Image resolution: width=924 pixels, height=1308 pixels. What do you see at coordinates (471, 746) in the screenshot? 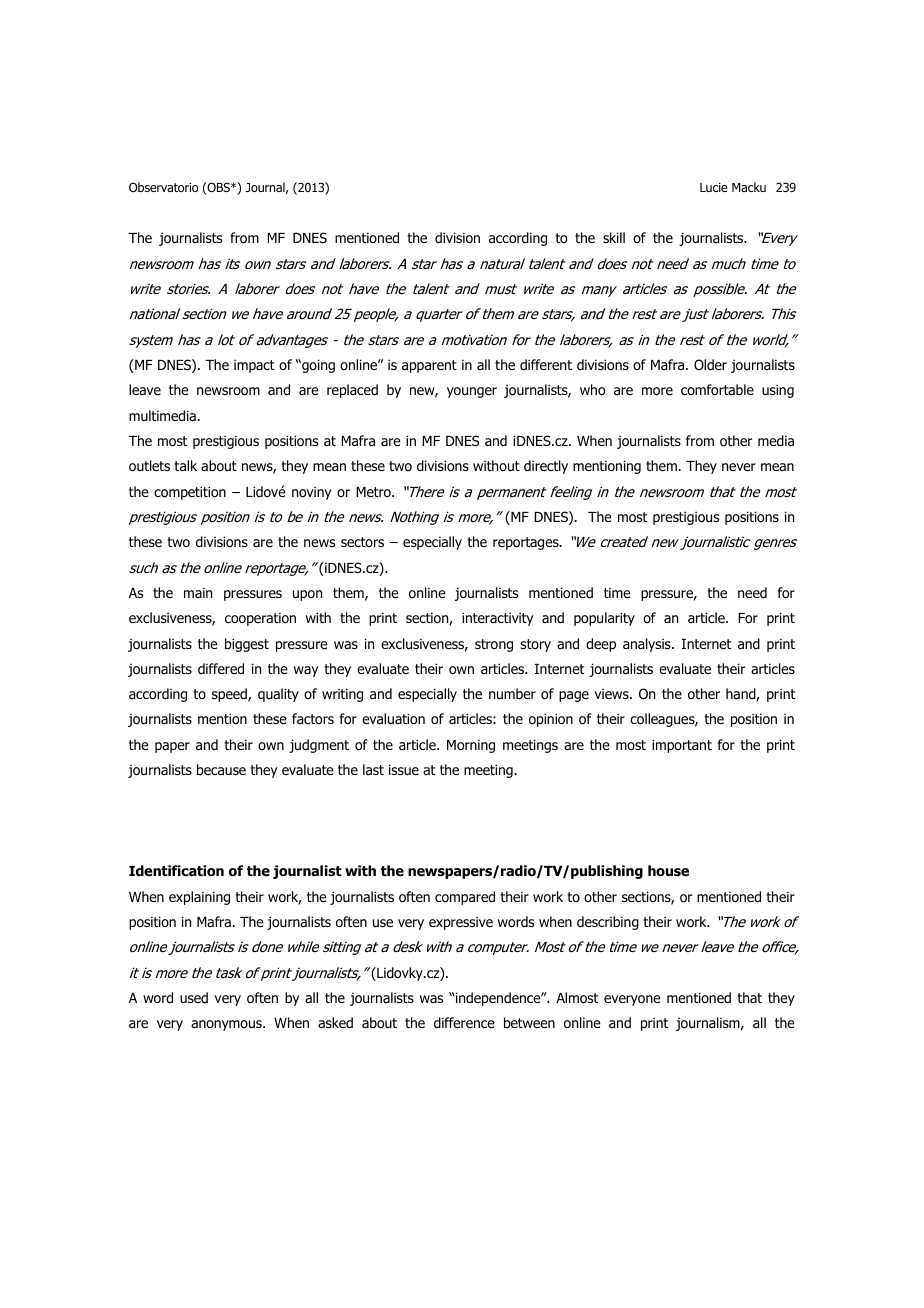
I see `Morning` at bounding box center [471, 746].
